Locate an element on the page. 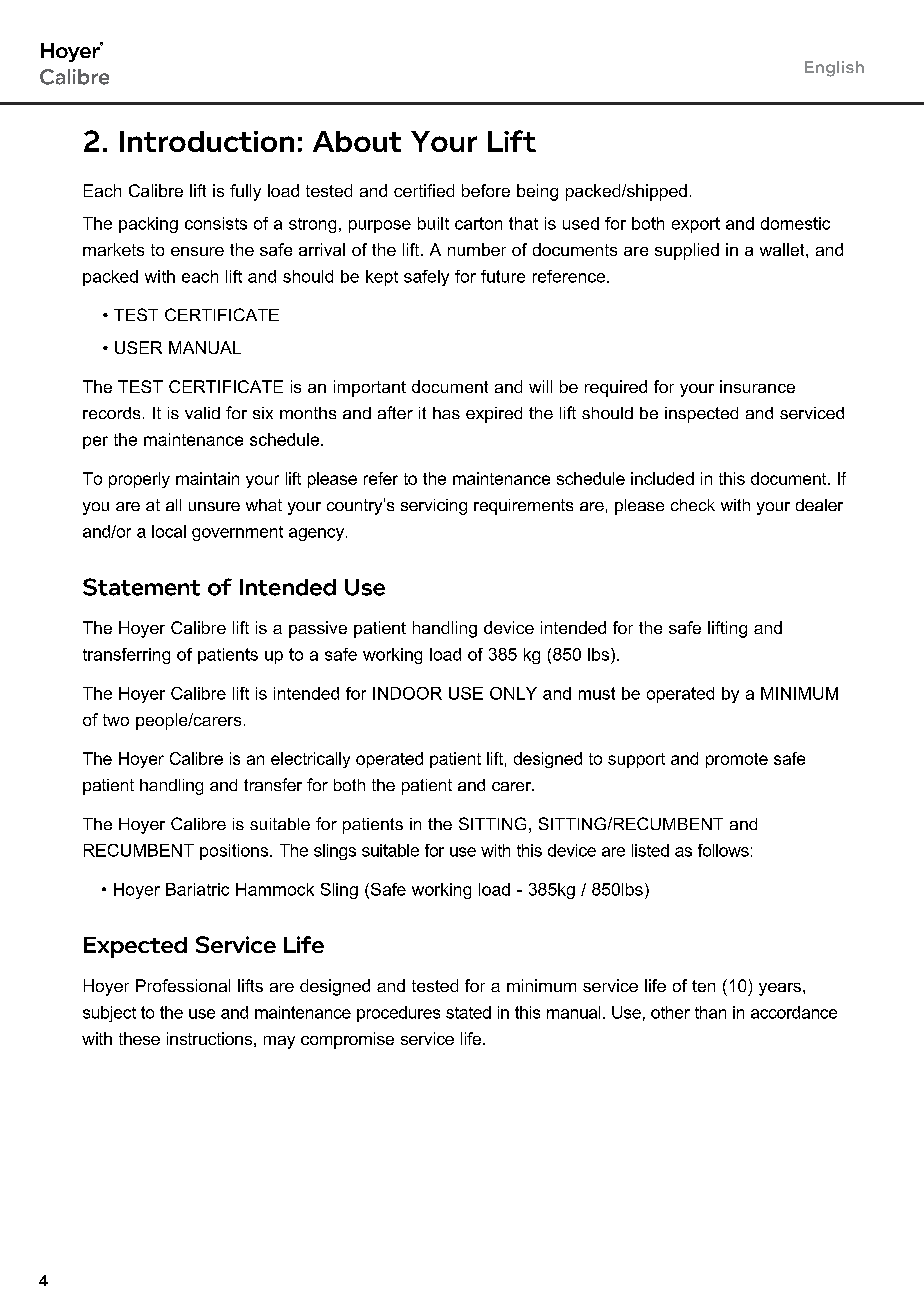 Image resolution: width=924 pixels, height=1311 pixels. valid is located at coordinates (202, 413).
